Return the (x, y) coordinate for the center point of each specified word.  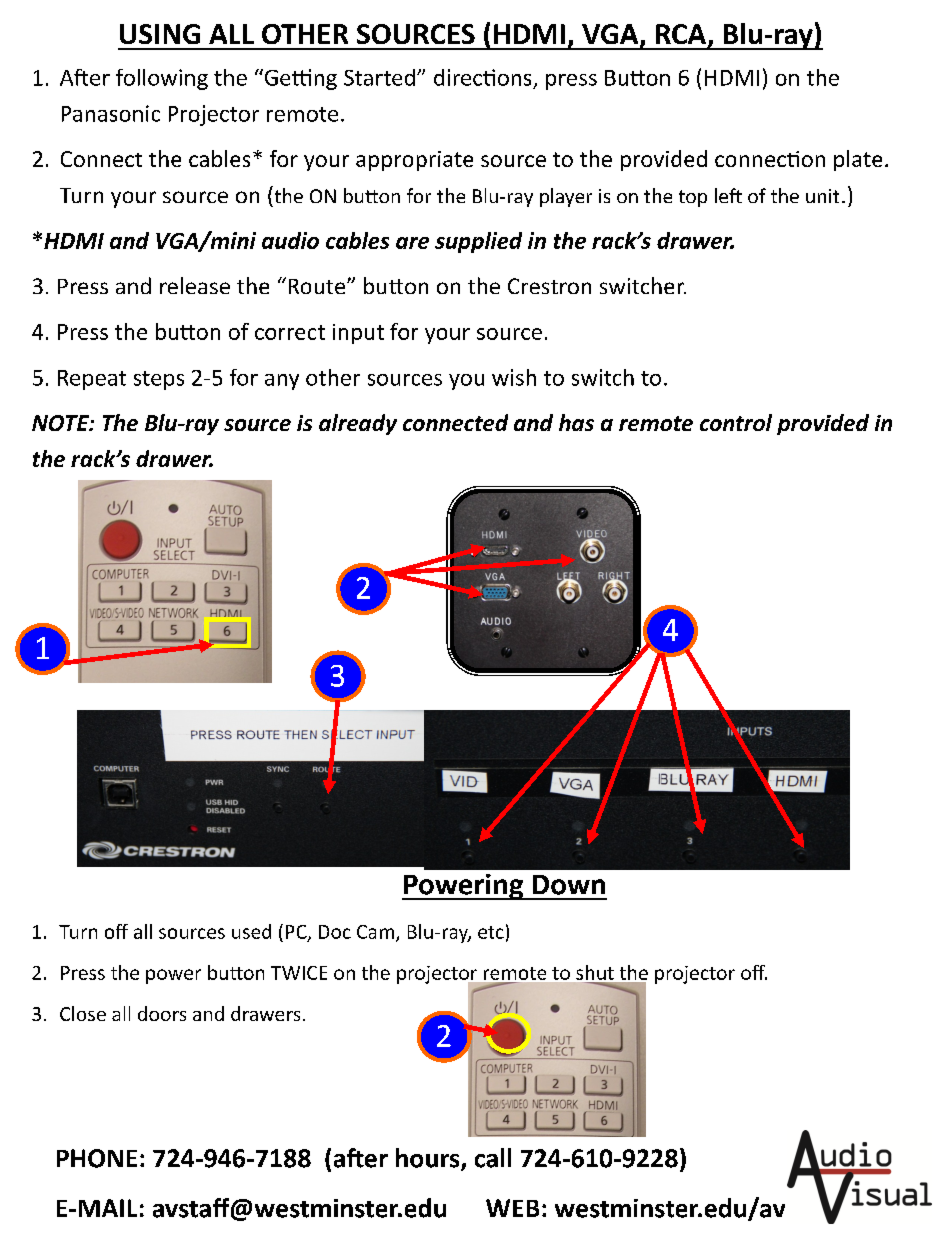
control (736, 422)
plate (858, 160)
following (162, 79)
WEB (512, 1208)
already (358, 424)
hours (429, 1159)
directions (482, 77)
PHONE (97, 1158)
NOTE (61, 423)
